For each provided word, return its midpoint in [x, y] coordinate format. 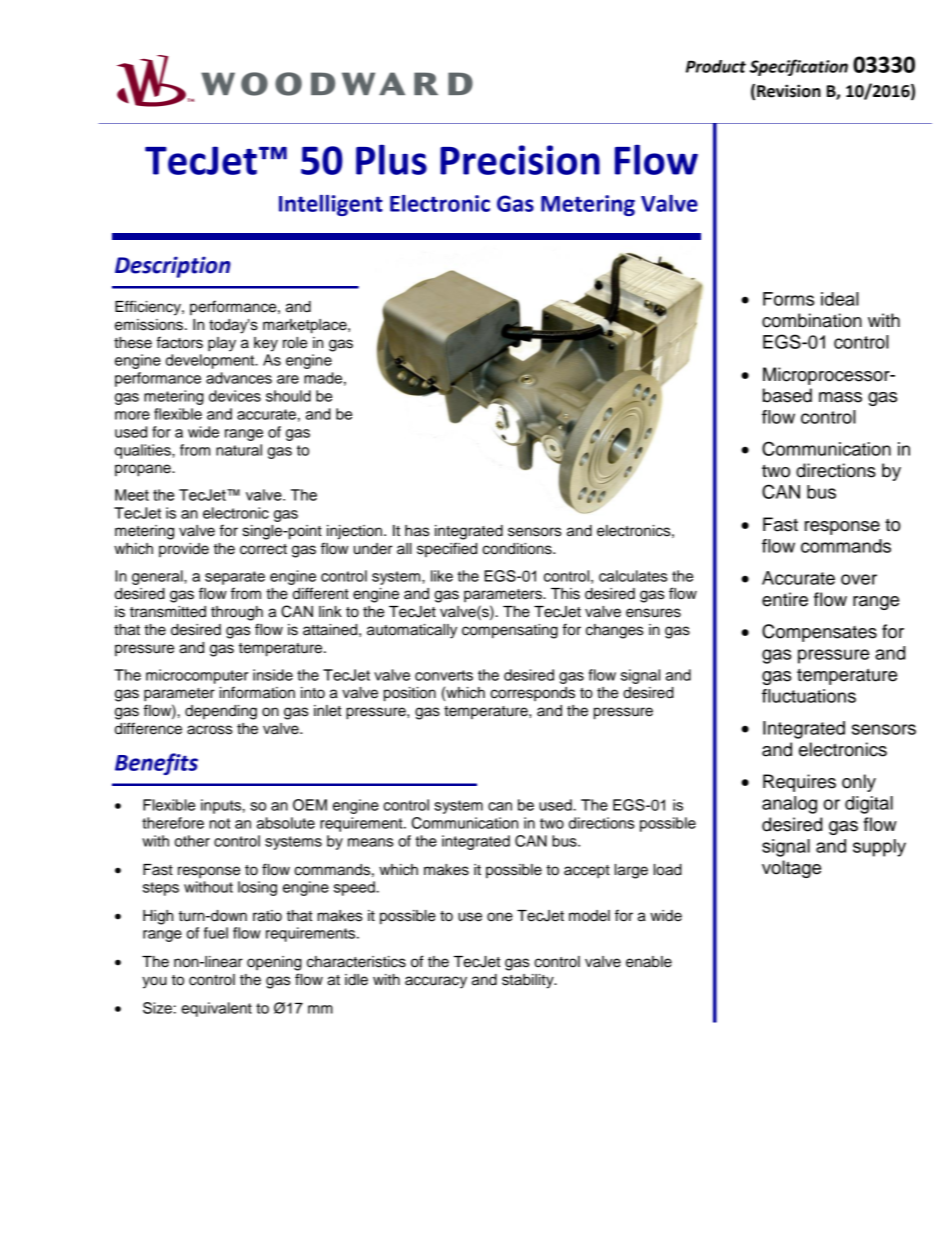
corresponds [532, 694]
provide [184, 550]
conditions [518, 549]
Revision [789, 91]
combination [812, 320]
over [859, 579]
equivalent [216, 1009]
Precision [520, 160]
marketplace [306, 326]
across [209, 730]
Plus [391, 159]
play [222, 344]
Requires [799, 783]
